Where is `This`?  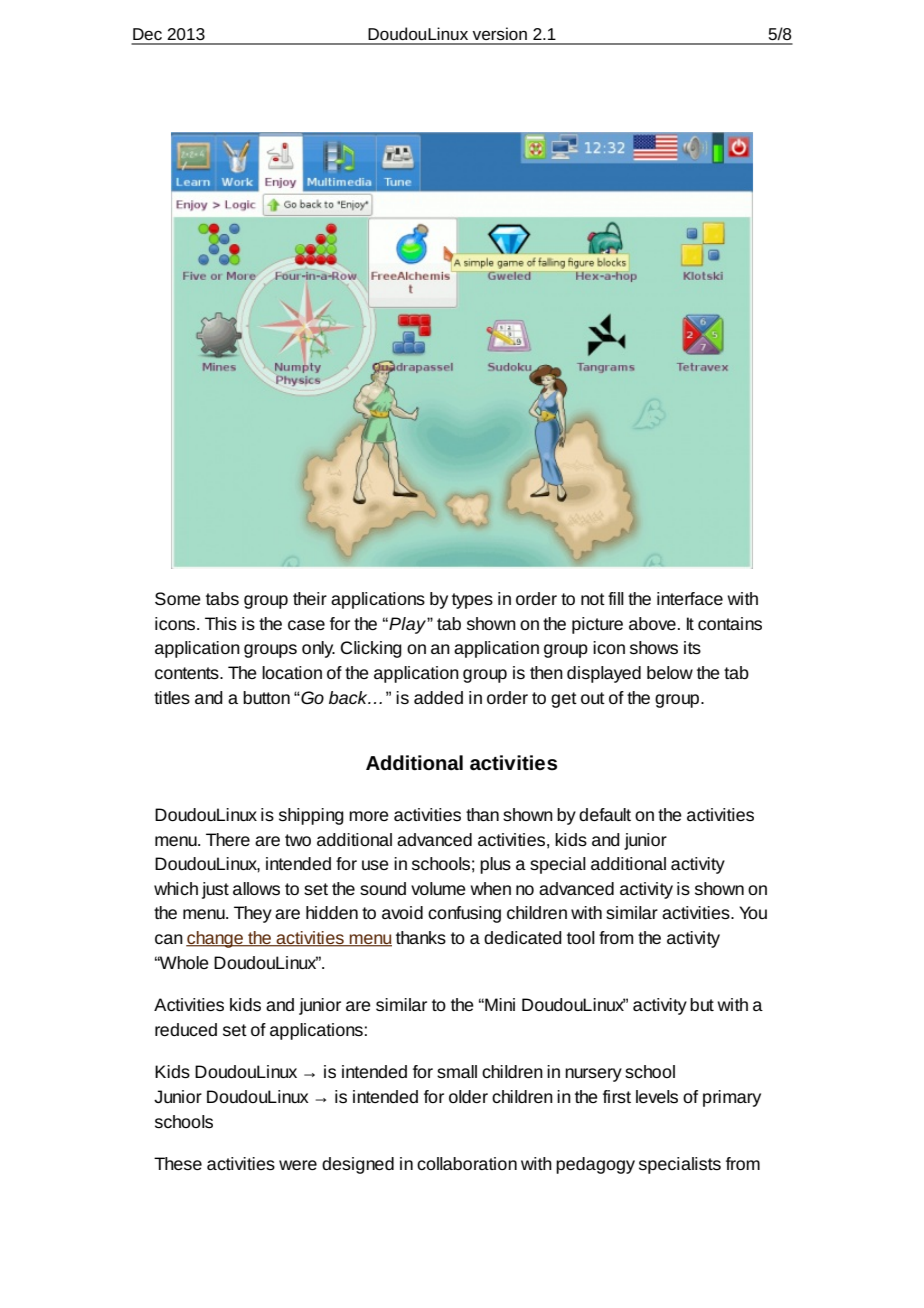 This is located at coordinates (221, 623).
